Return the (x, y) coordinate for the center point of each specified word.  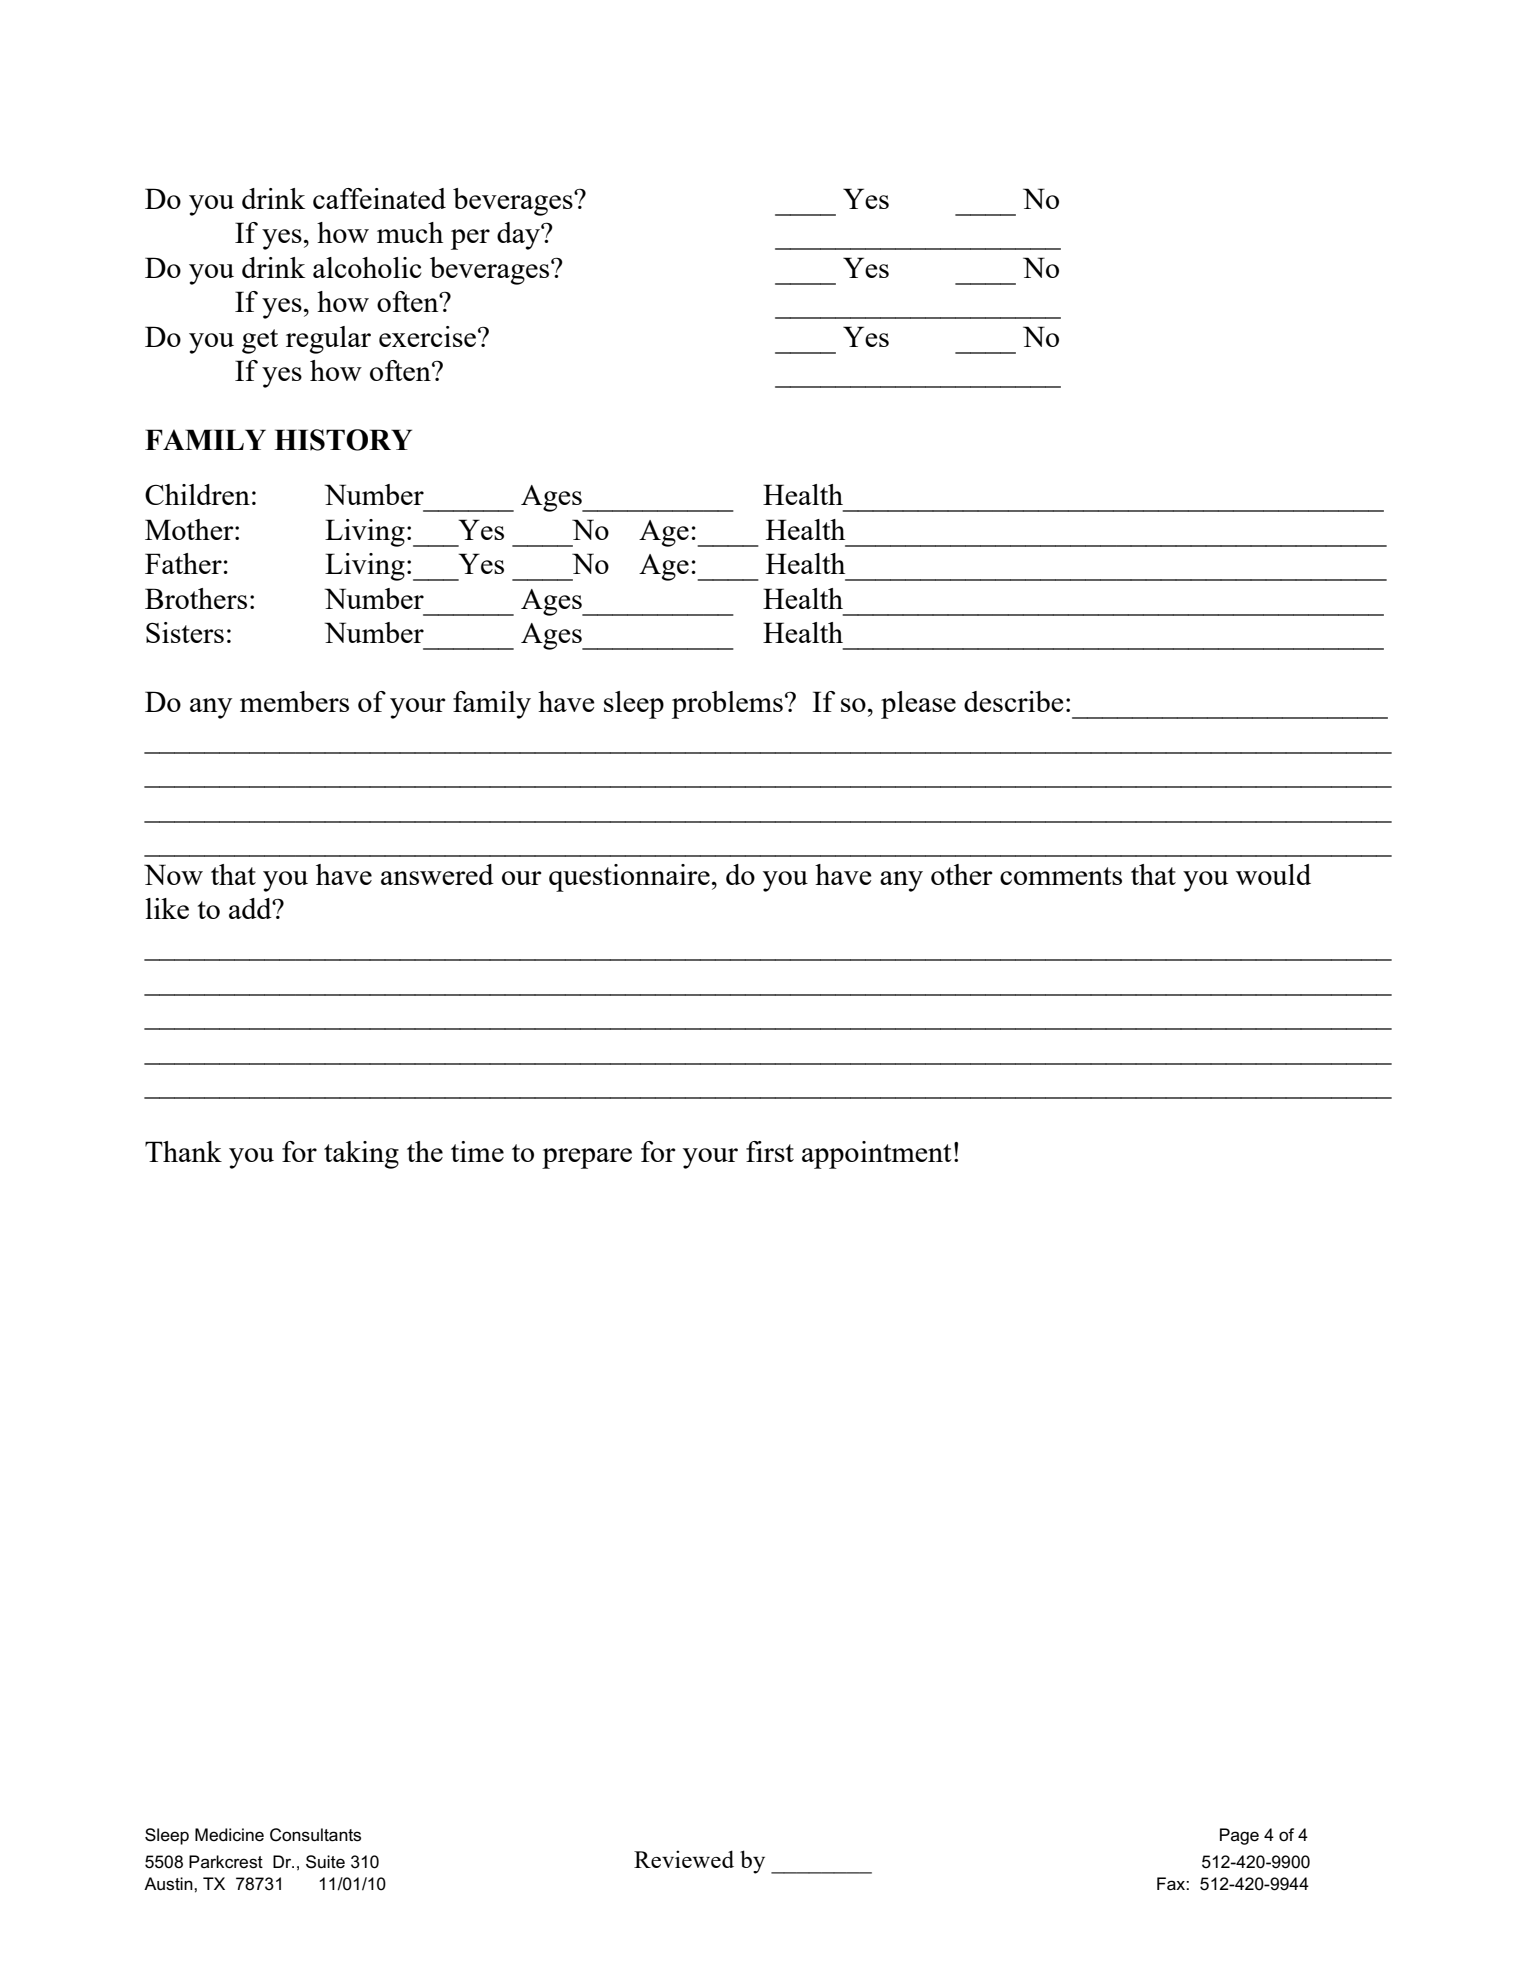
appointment (877, 1155)
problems (727, 705)
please (918, 705)
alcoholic (367, 267)
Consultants (315, 1835)
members (294, 701)
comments (1061, 876)
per (470, 239)
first (770, 1151)
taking (361, 1155)
